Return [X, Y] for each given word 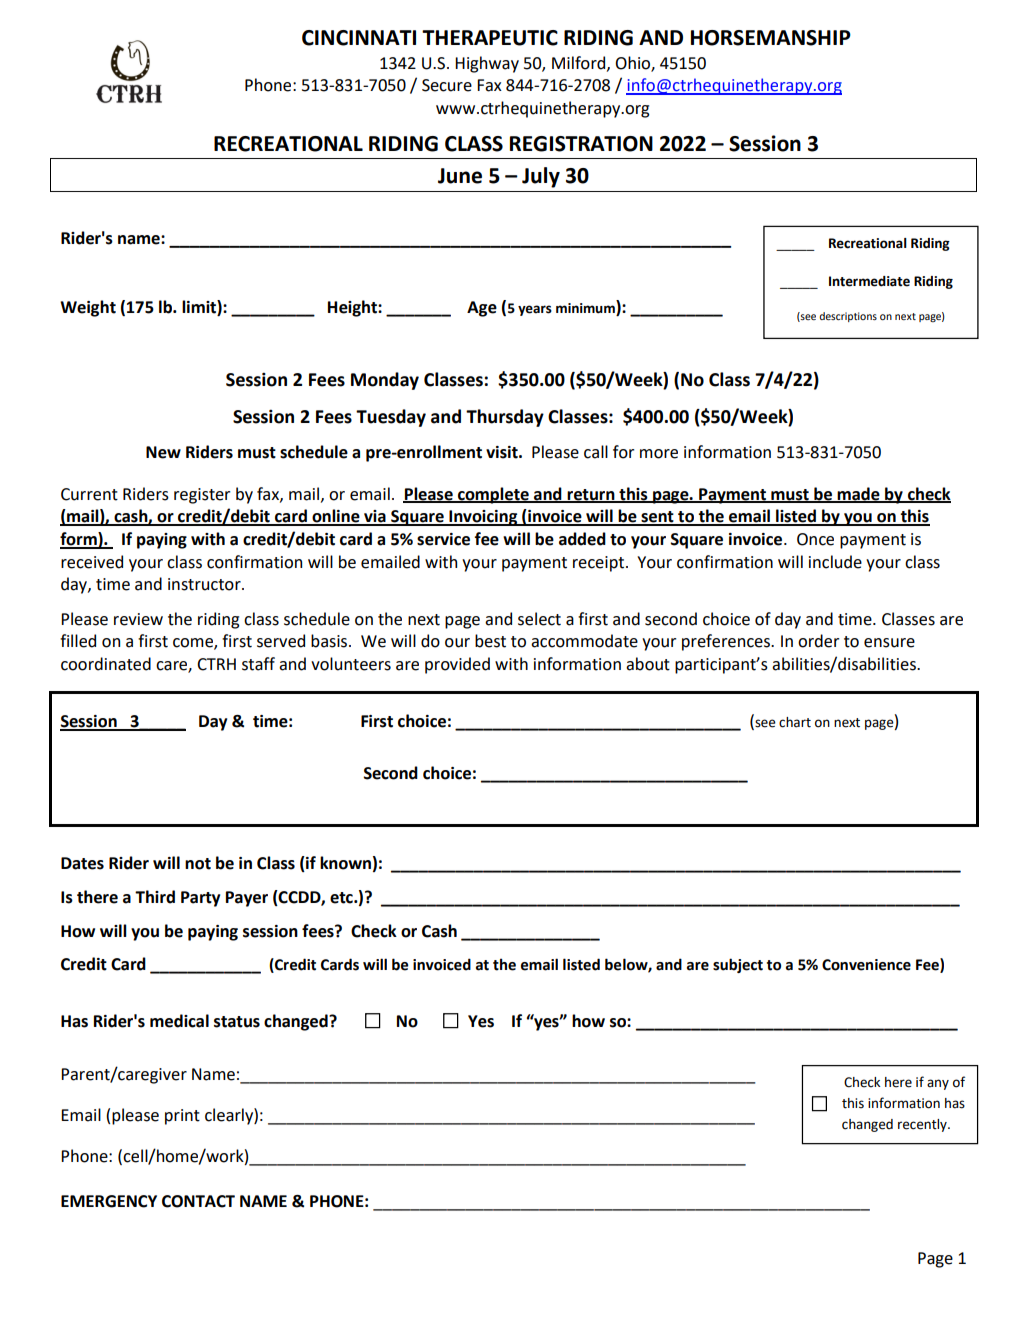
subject [738, 965]
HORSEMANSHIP [771, 38]
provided [457, 665]
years [535, 310]
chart [795, 722]
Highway [487, 64]
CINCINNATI [359, 38]
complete [493, 495]
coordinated [106, 664]
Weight [88, 308]
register [202, 496]
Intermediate [869, 281]
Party [200, 899]
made [858, 495]
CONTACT [198, 1201]
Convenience [866, 965]
